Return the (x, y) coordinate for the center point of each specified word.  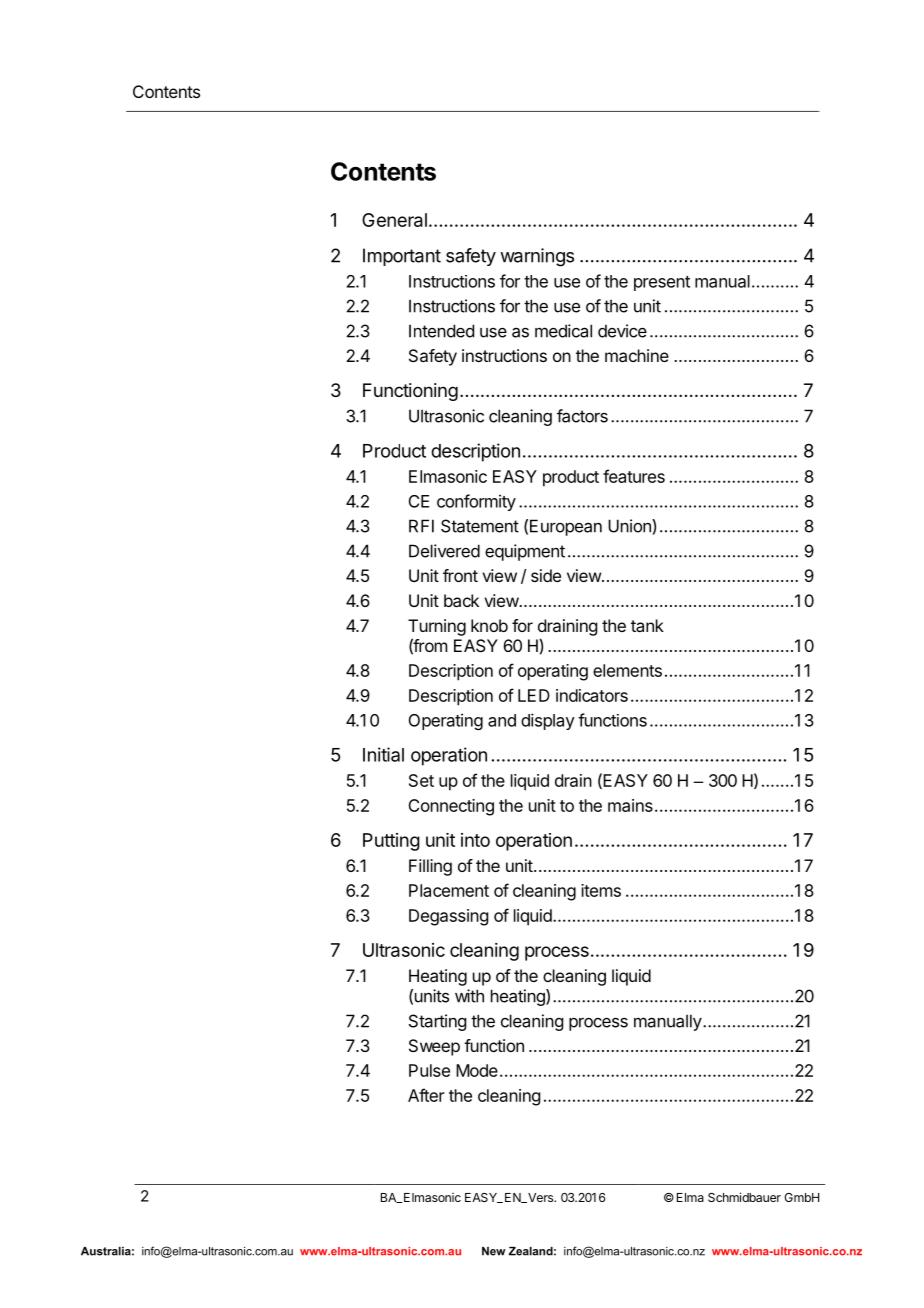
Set (421, 780)
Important (402, 257)
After (426, 1095)
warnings (537, 257)
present (662, 283)
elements (627, 670)
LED (534, 695)
